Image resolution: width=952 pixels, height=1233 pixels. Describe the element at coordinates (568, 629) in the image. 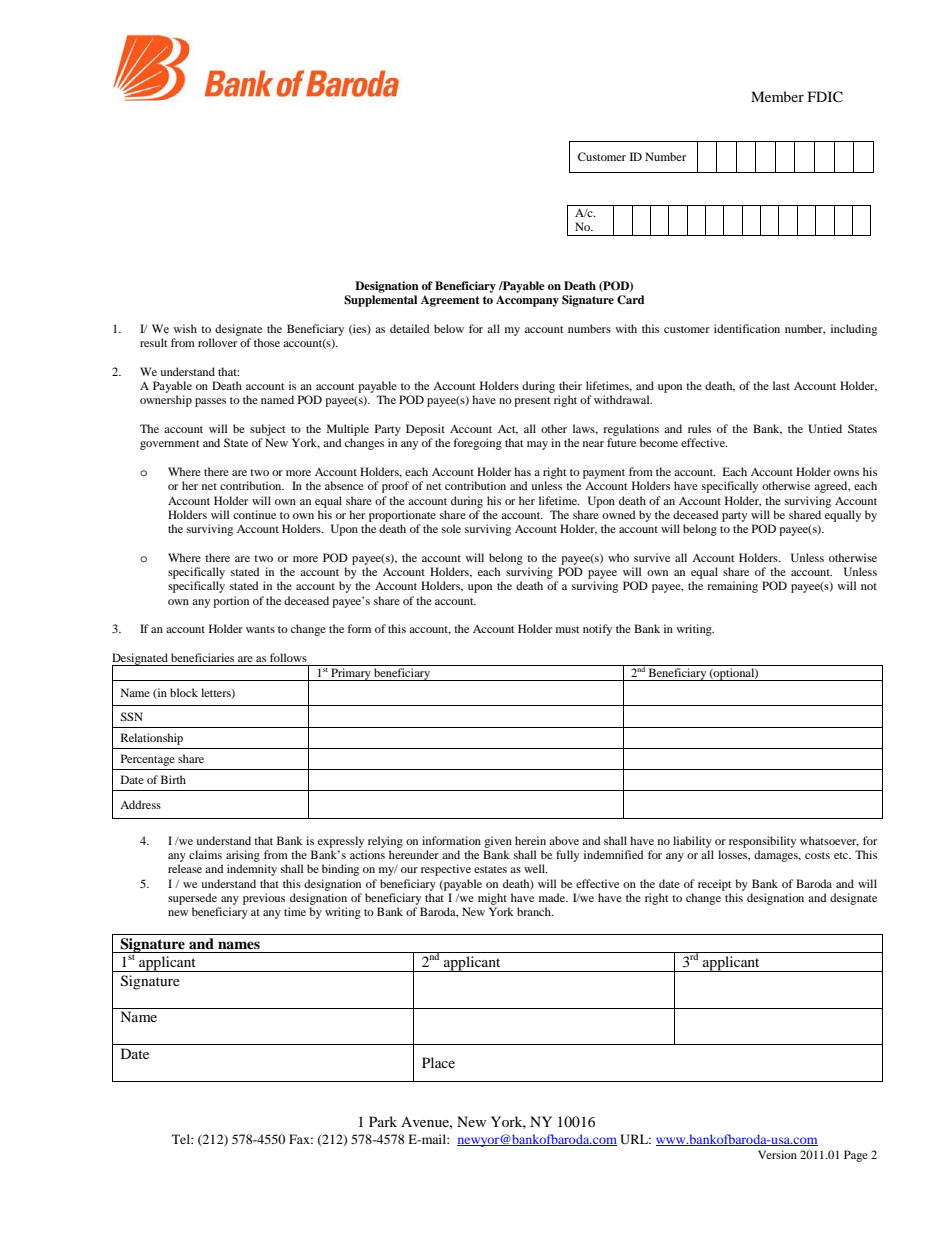

I see `must` at that location.
